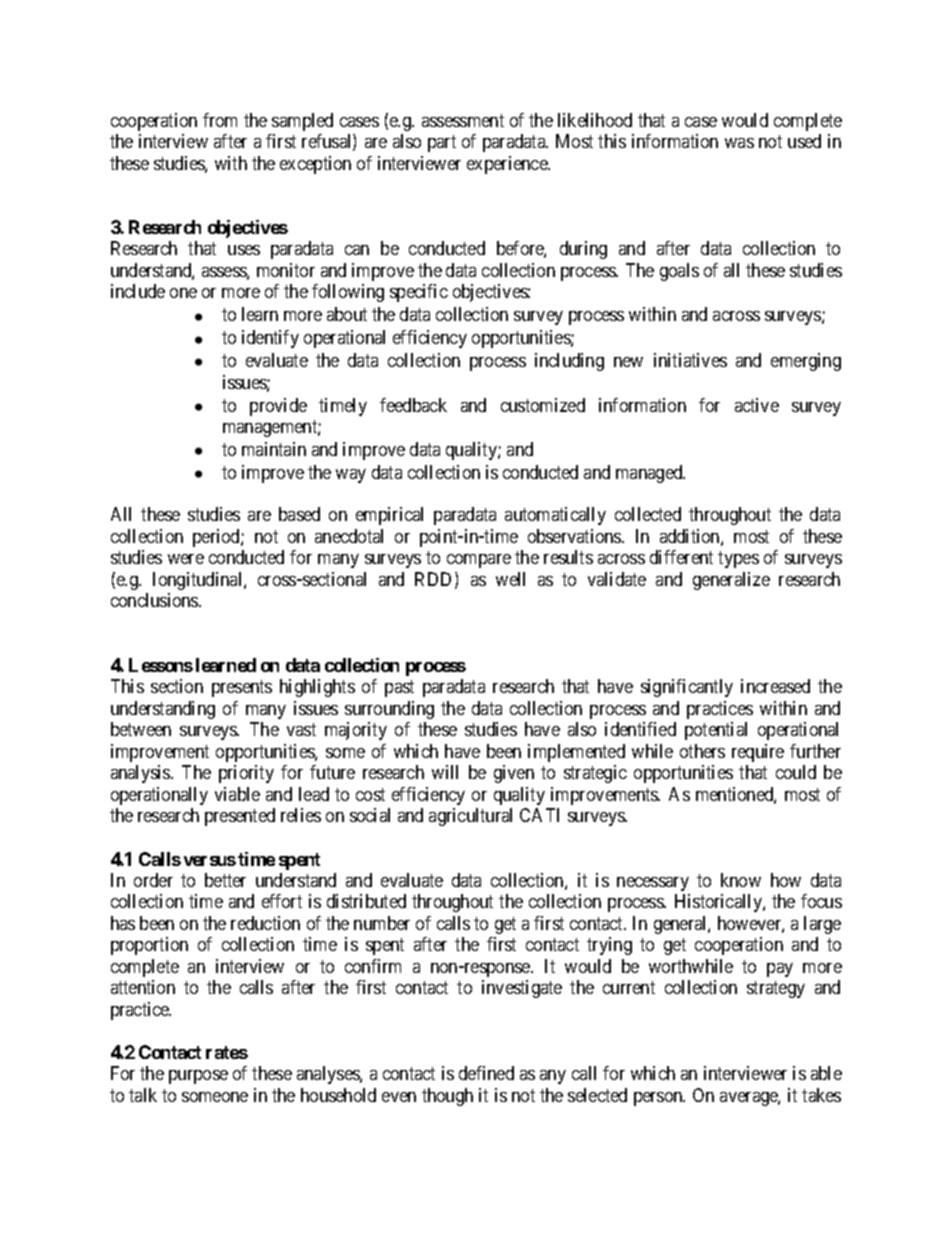  What do you see at coordinates (739, 143) in the screenshot?
I see `was` at bounding box center [739, 143].
